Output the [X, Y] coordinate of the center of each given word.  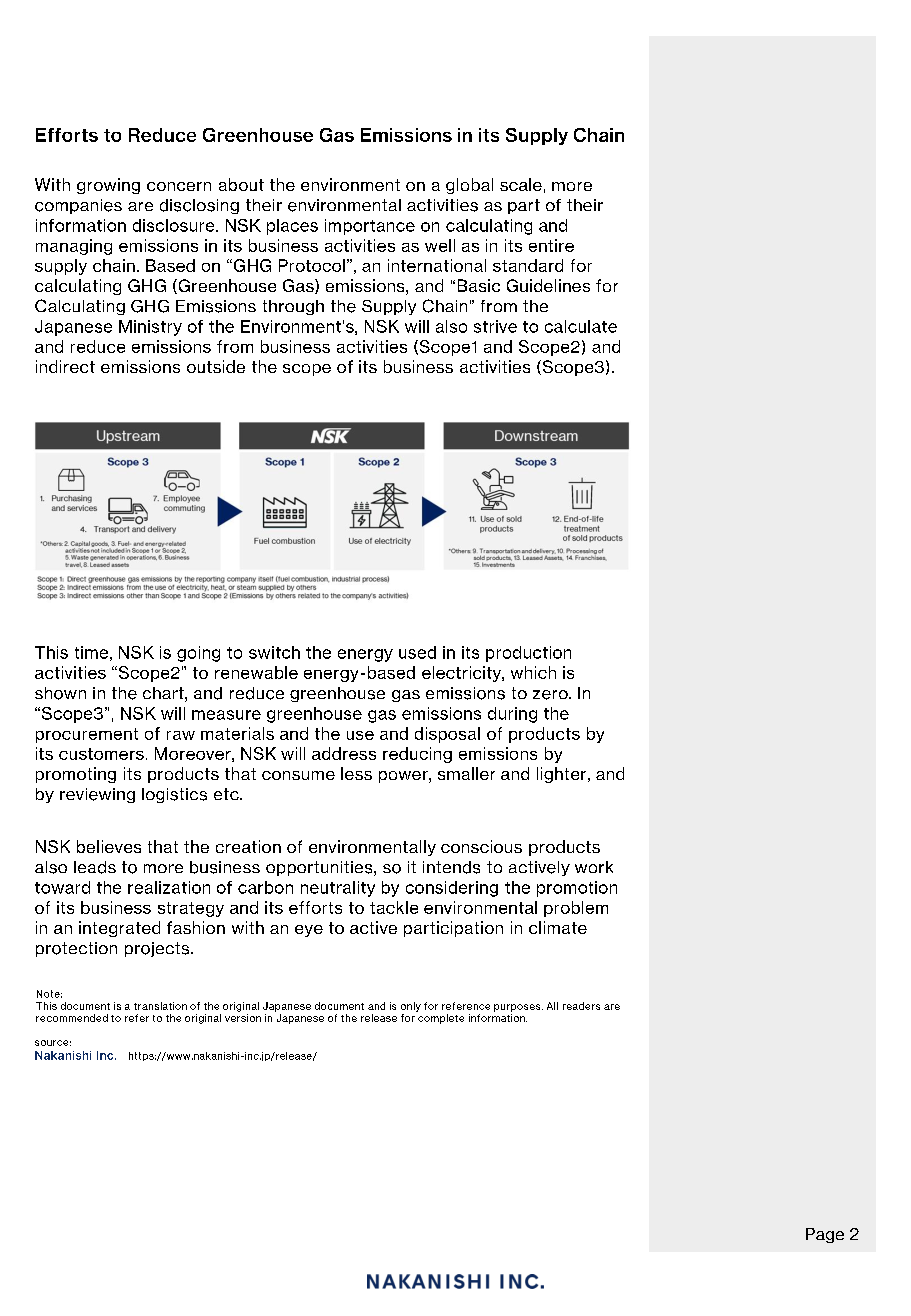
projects [158, 949]
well [440, 245]
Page [825, 1235]
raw [181, 735]
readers [581, 1006]
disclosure [175, 225]
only [411, 1007]
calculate [581, 326]
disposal [447, 735]
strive [495, 326]
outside [216, 366]
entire [551, 245]
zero [551, 695]
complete [441, 1019]
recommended [72, 1018]
